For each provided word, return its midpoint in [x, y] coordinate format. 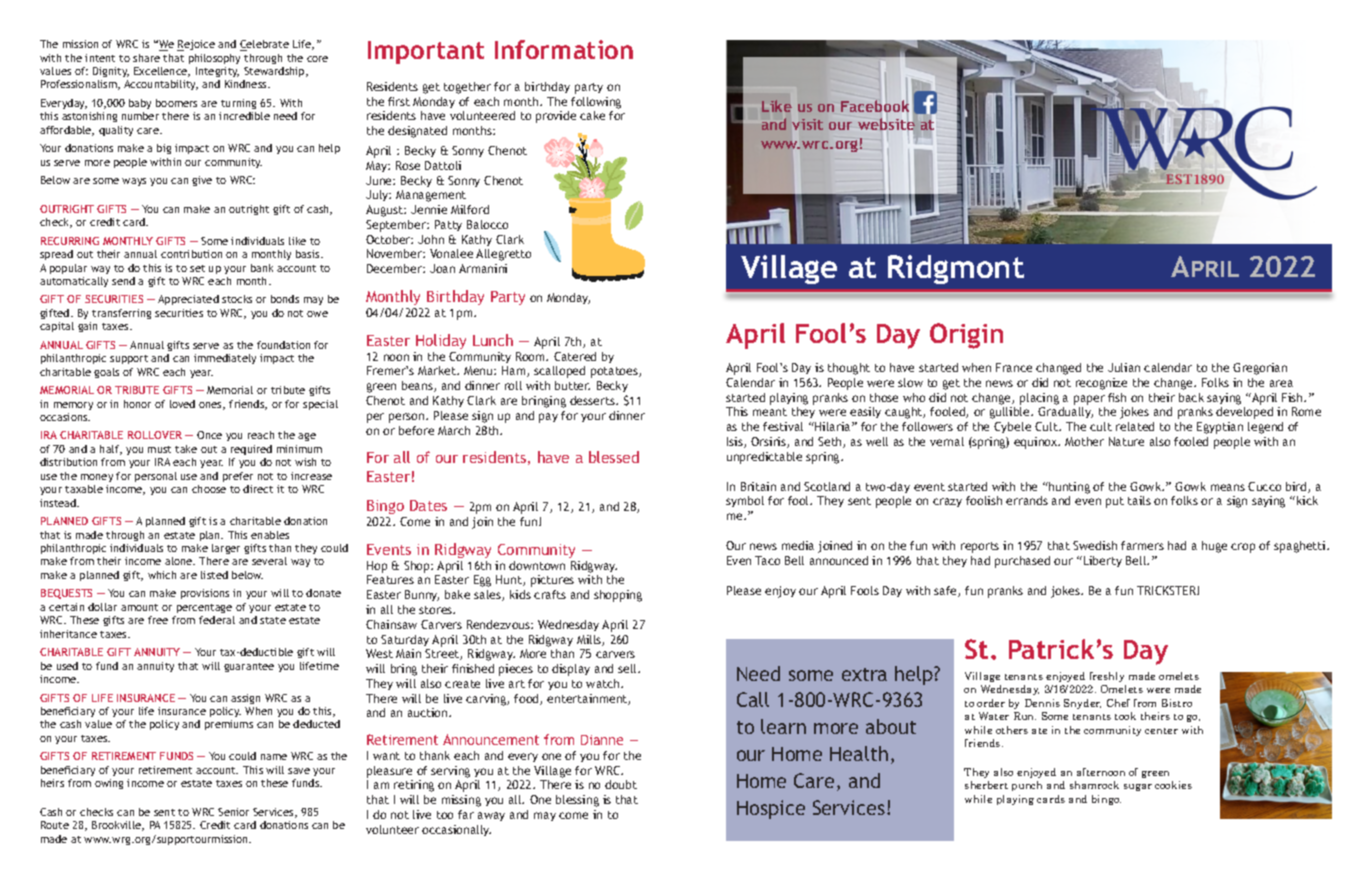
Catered [575, 356]
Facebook [875, 106]
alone [180, 561]
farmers [1142, 545]
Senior [233, 812]
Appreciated [188, 300]
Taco [767, 560]
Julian [1124, 367]
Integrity [217, 72]
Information [564, 49]
